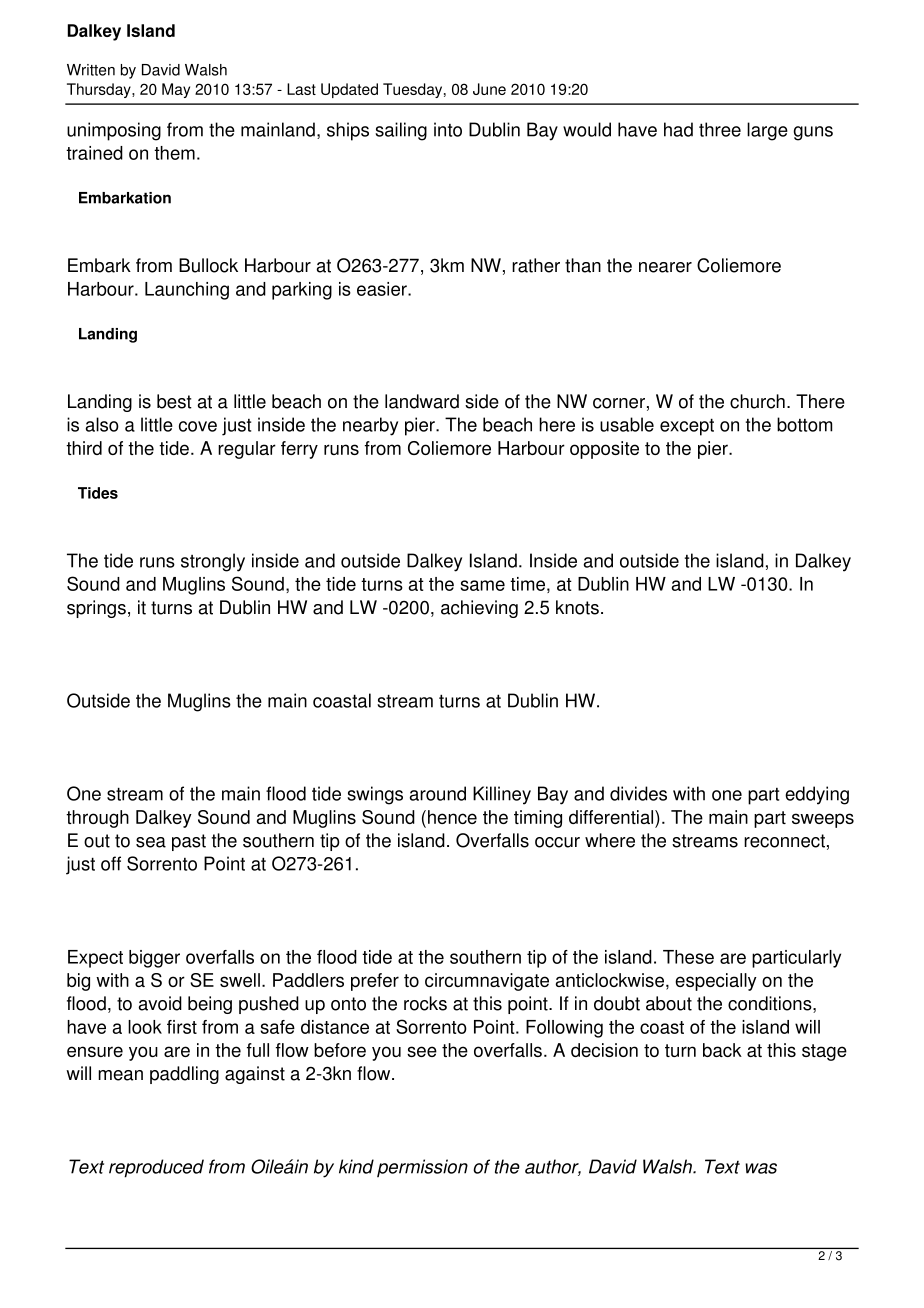  Describe the element at coordinates (156, 1168) in the screenshot. I see `reproduced` at that location.
